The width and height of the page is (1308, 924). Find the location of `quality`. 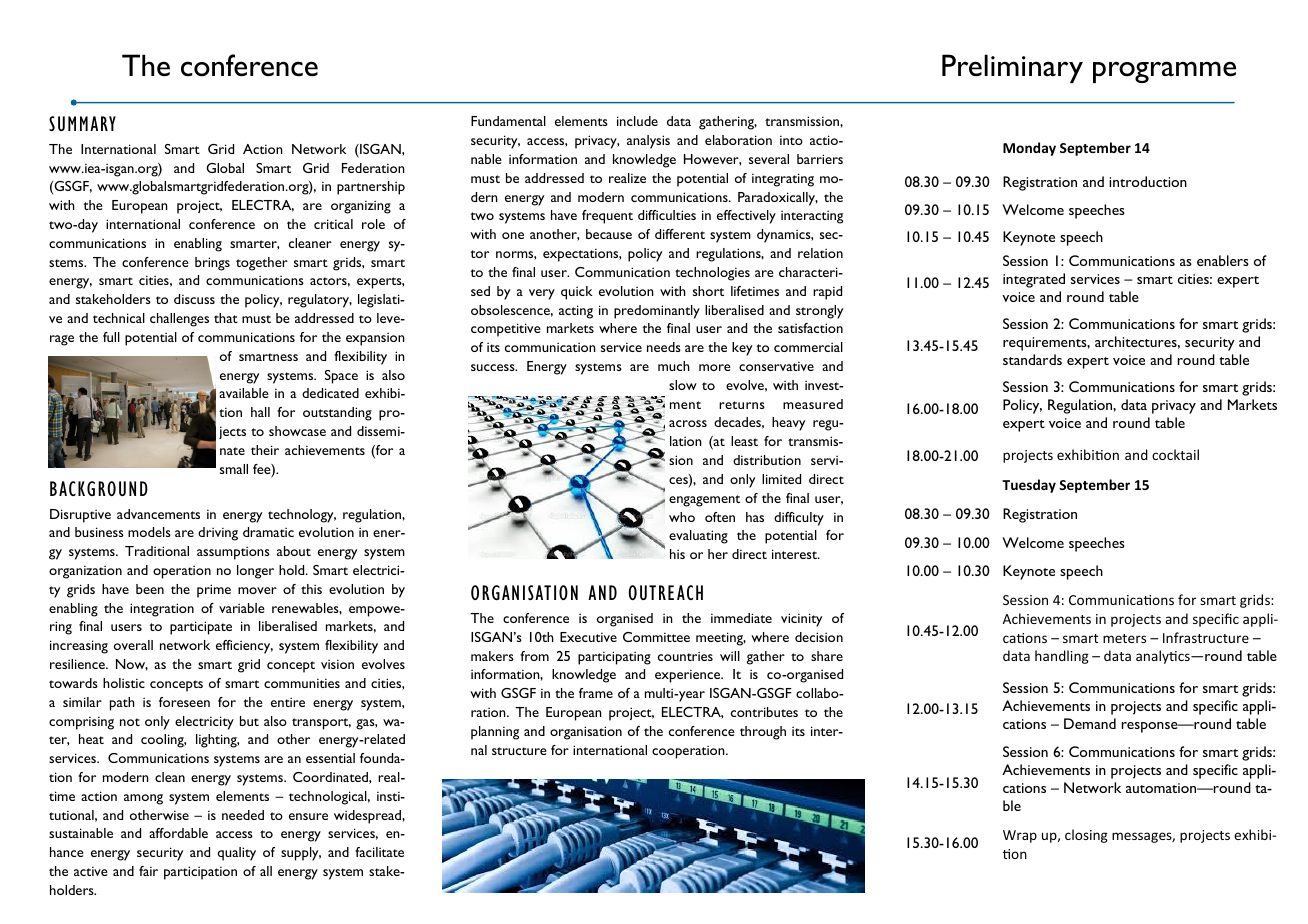

quality is located at coordinates (237, 854).
